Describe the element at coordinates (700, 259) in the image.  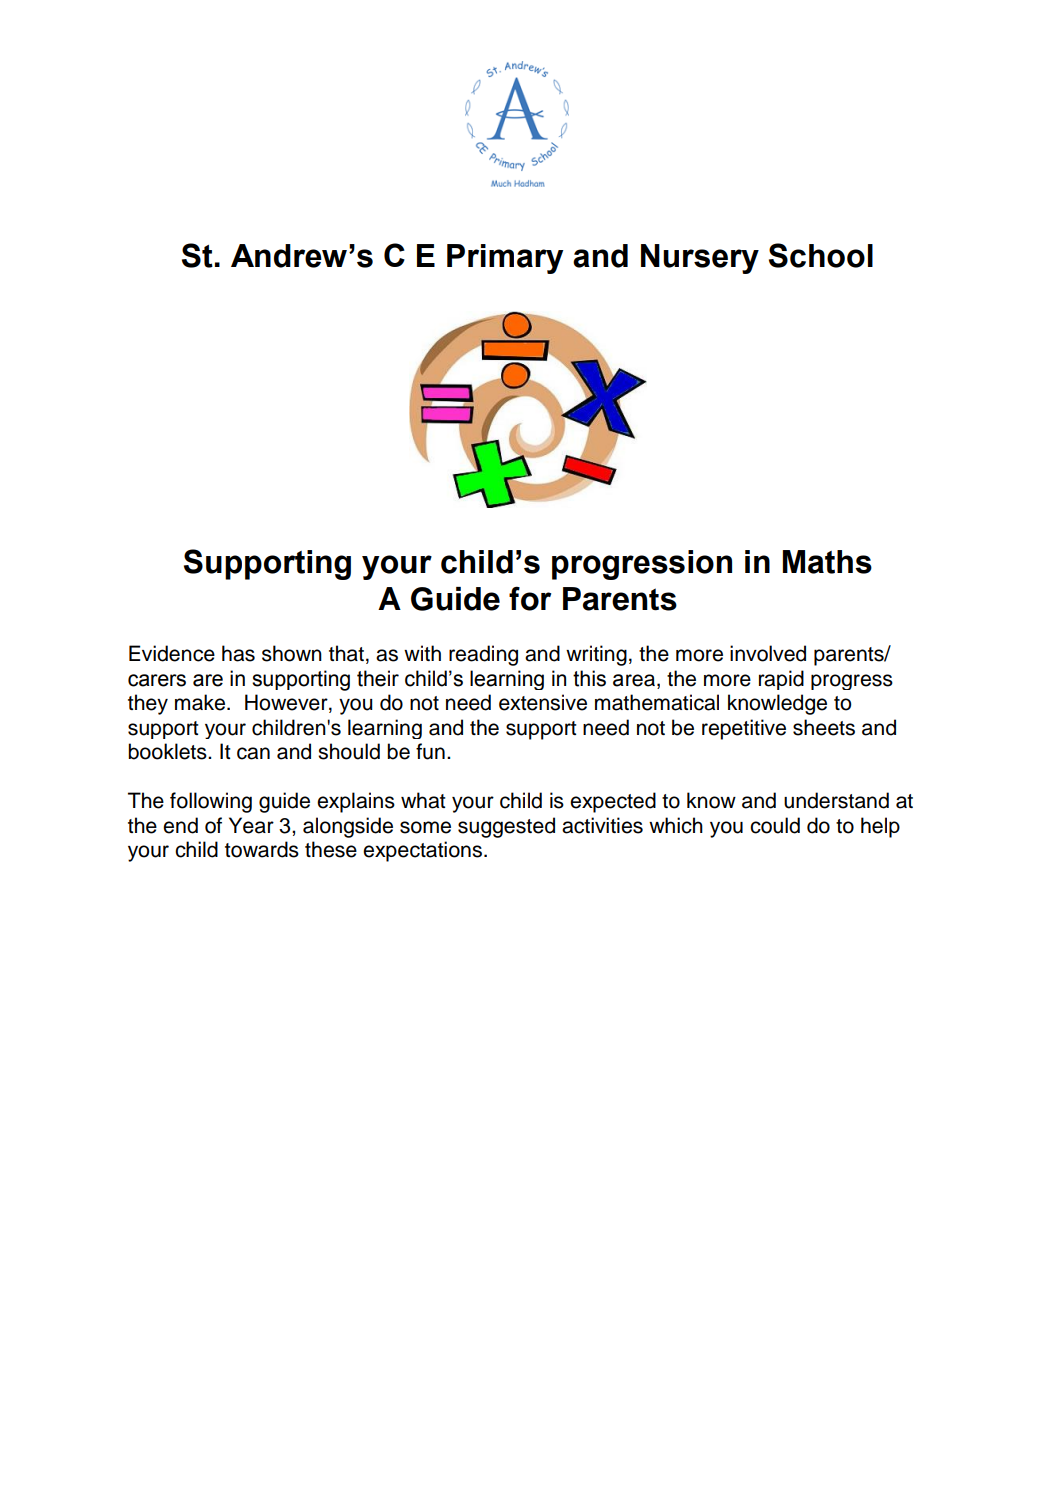
I see `Nursery` at that location.
